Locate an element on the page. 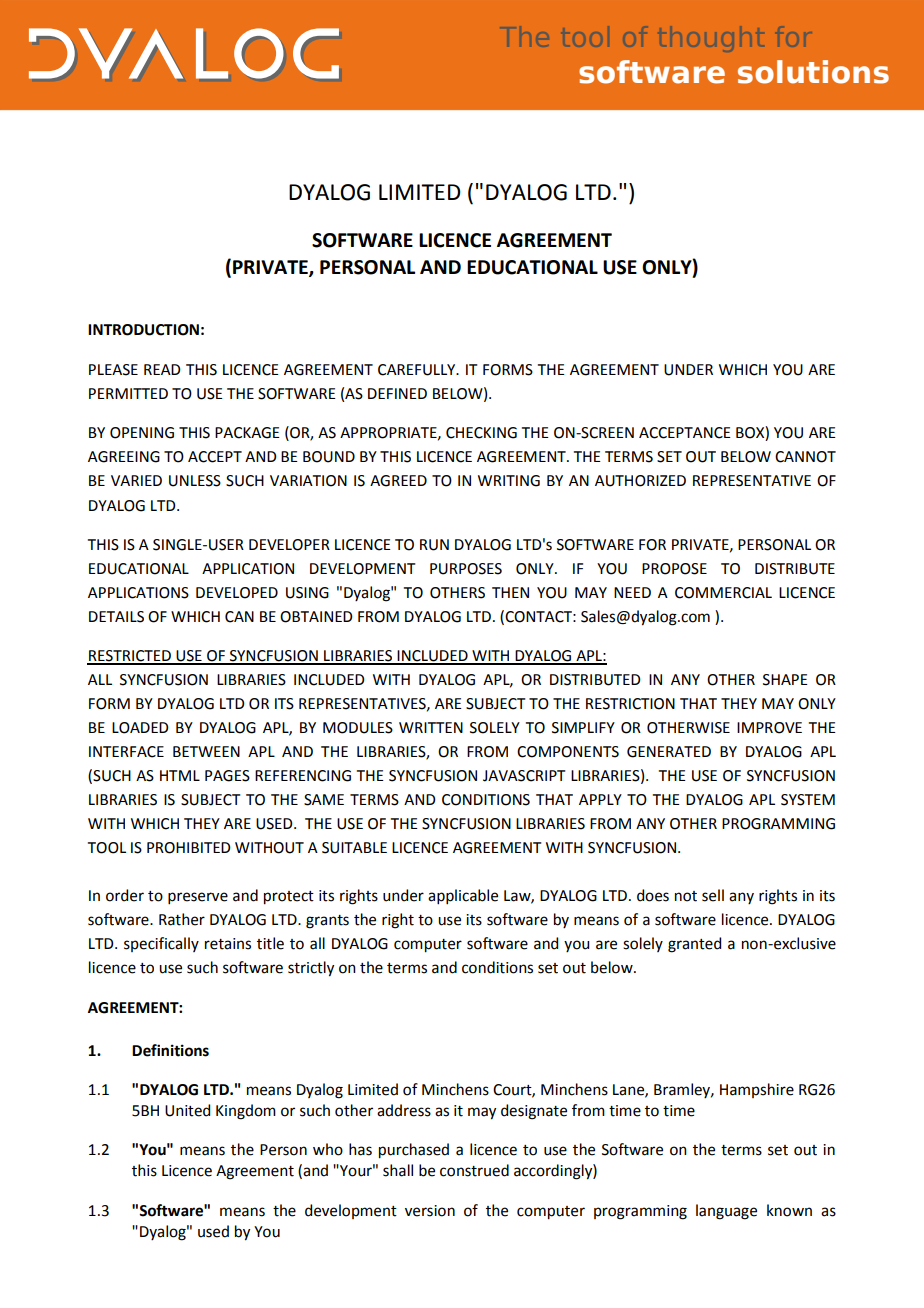 The height and width of the image is (1308, 924). construed is located at coordinates (474, 1170).
